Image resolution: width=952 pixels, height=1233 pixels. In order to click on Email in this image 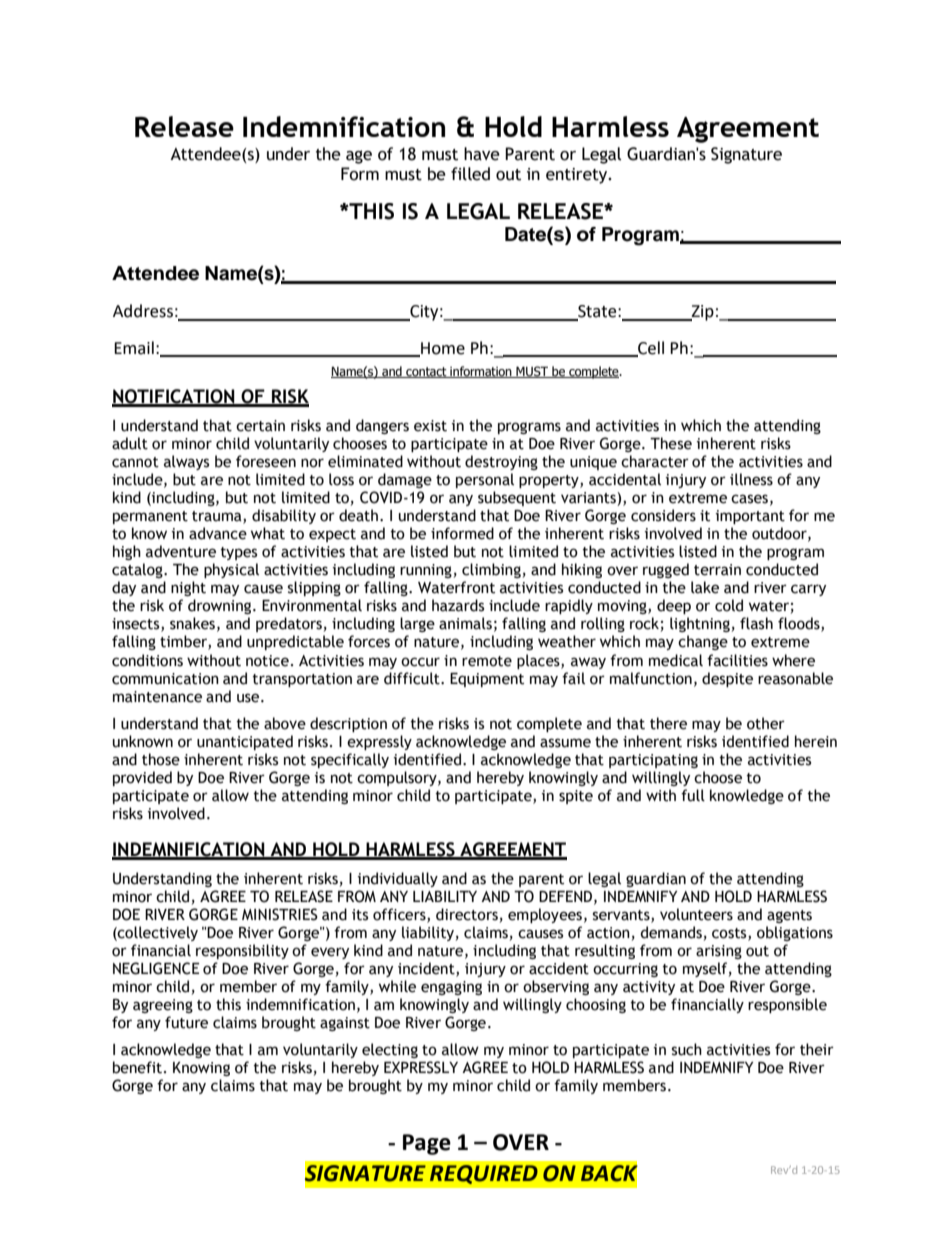, I will do `click(134, 348)`.
